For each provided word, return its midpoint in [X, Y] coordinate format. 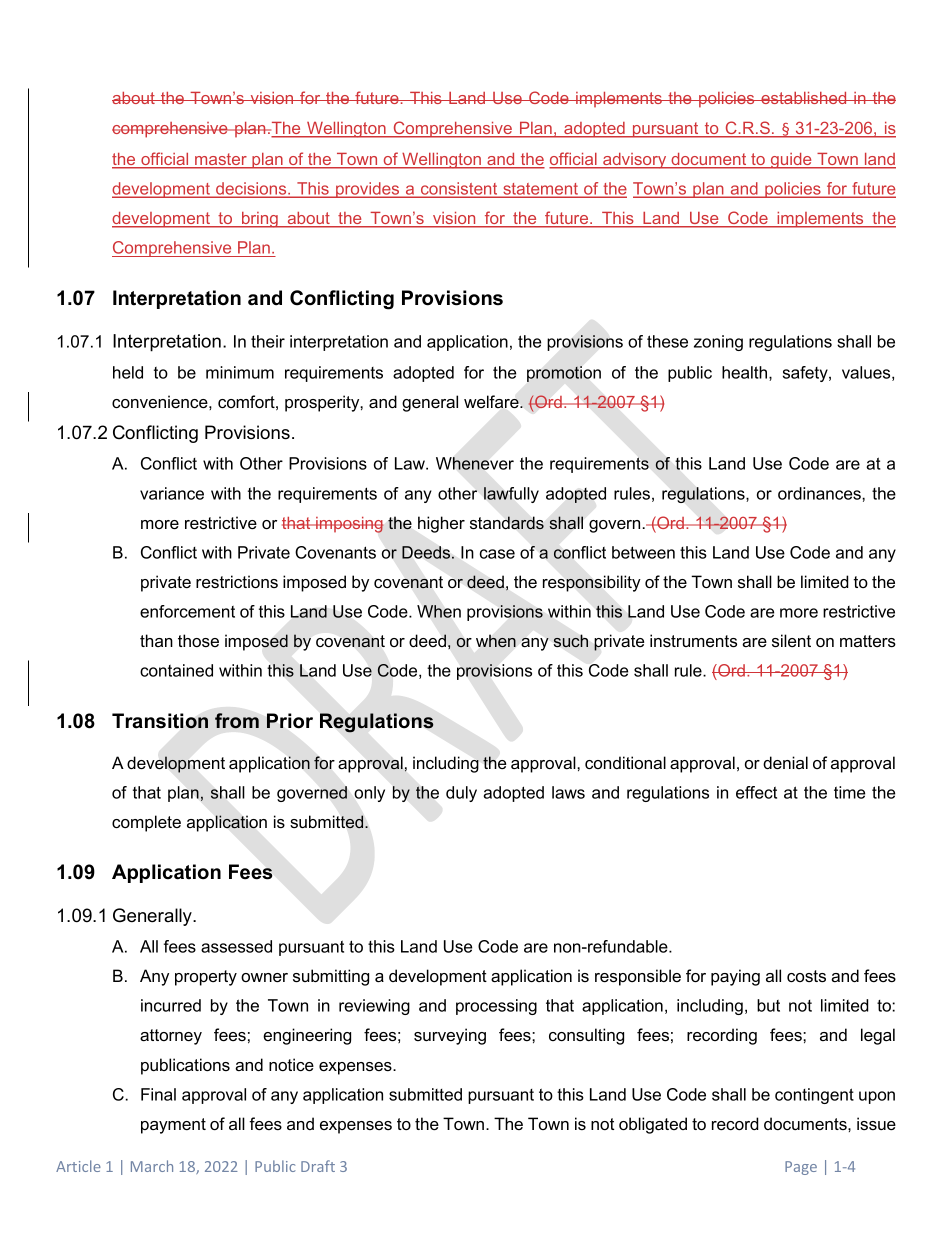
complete [146, 823]
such [571, 641]
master [221, 160]
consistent [459, 190]
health [744, 372]
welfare [492, 401]
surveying [450, 1036]
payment [173, 1126]
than [156, 640]
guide [791, 161]
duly [461, 794]
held [128, 372]
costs [806, 976]
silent [791, 640]
